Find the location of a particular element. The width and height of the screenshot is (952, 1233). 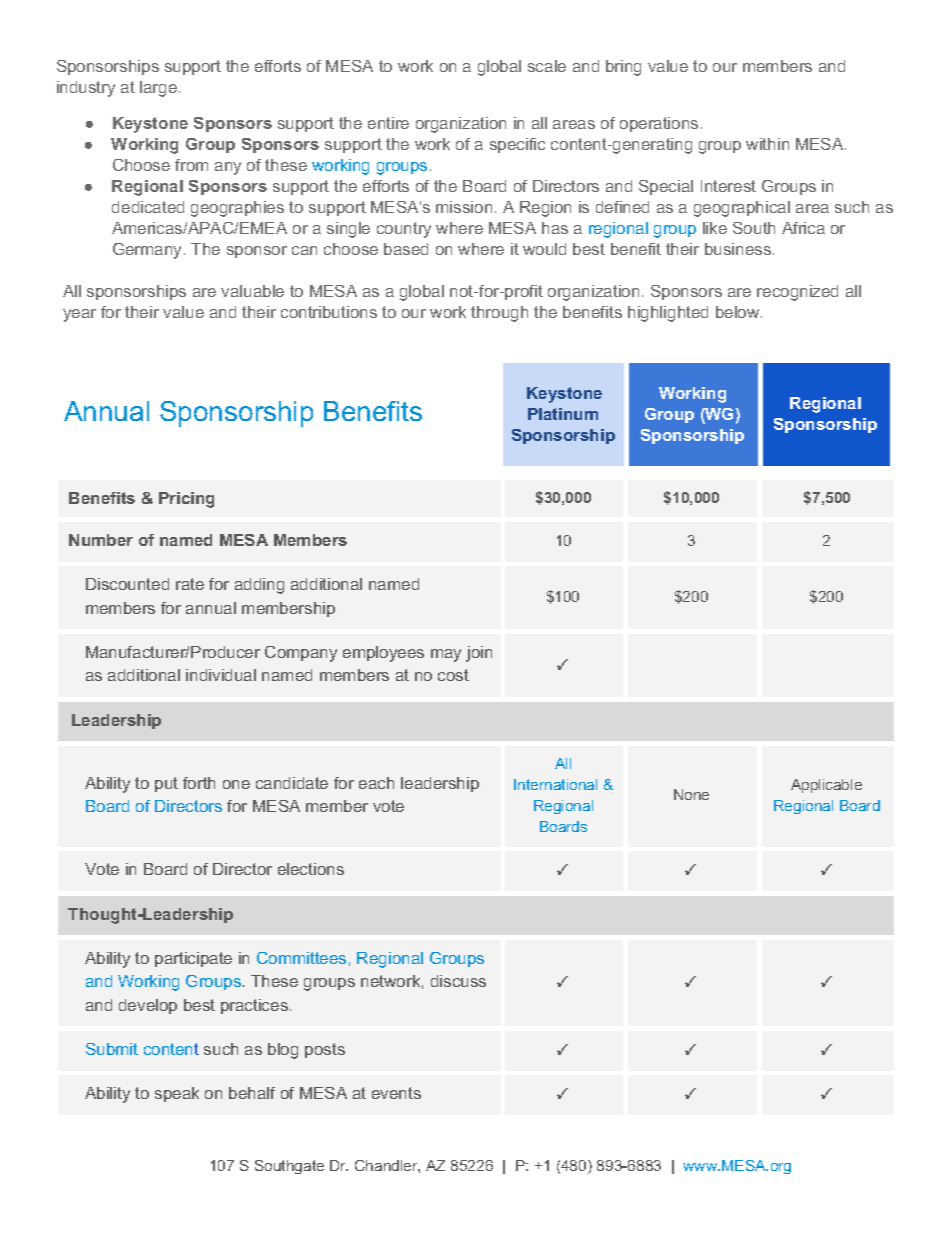

entire is located at coordinates (388, 123).
